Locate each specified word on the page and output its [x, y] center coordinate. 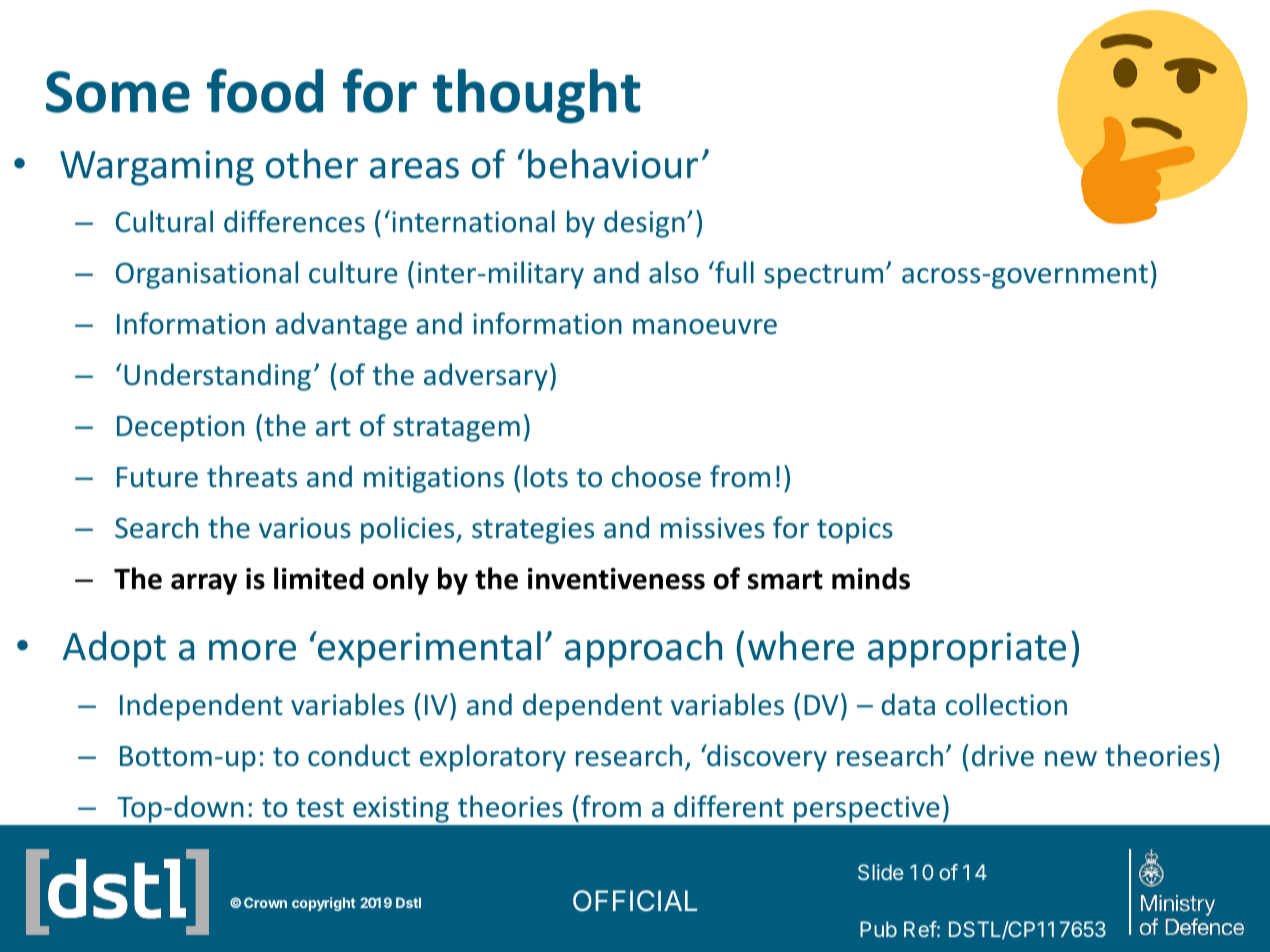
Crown [265, 902]
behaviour [613, 164]
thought [536, 96]
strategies [533, 530]
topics [855, 530]
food [265, 90]
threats [252, 476]
